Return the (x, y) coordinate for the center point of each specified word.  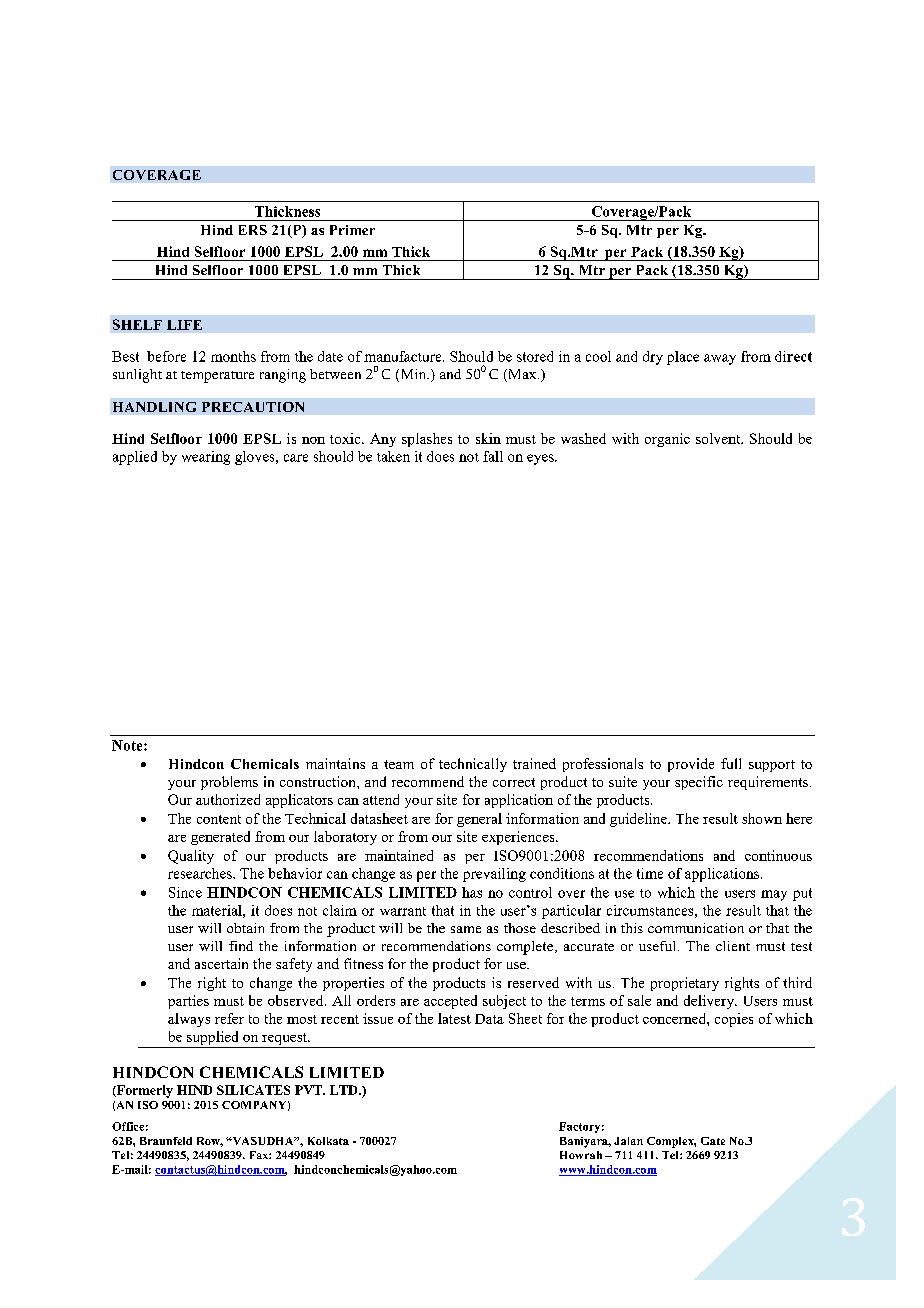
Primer (352, 230)
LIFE (184, 325)
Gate (713, 1141)
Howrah (581, 1155)
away (720, 359)
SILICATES (253, 1090)
